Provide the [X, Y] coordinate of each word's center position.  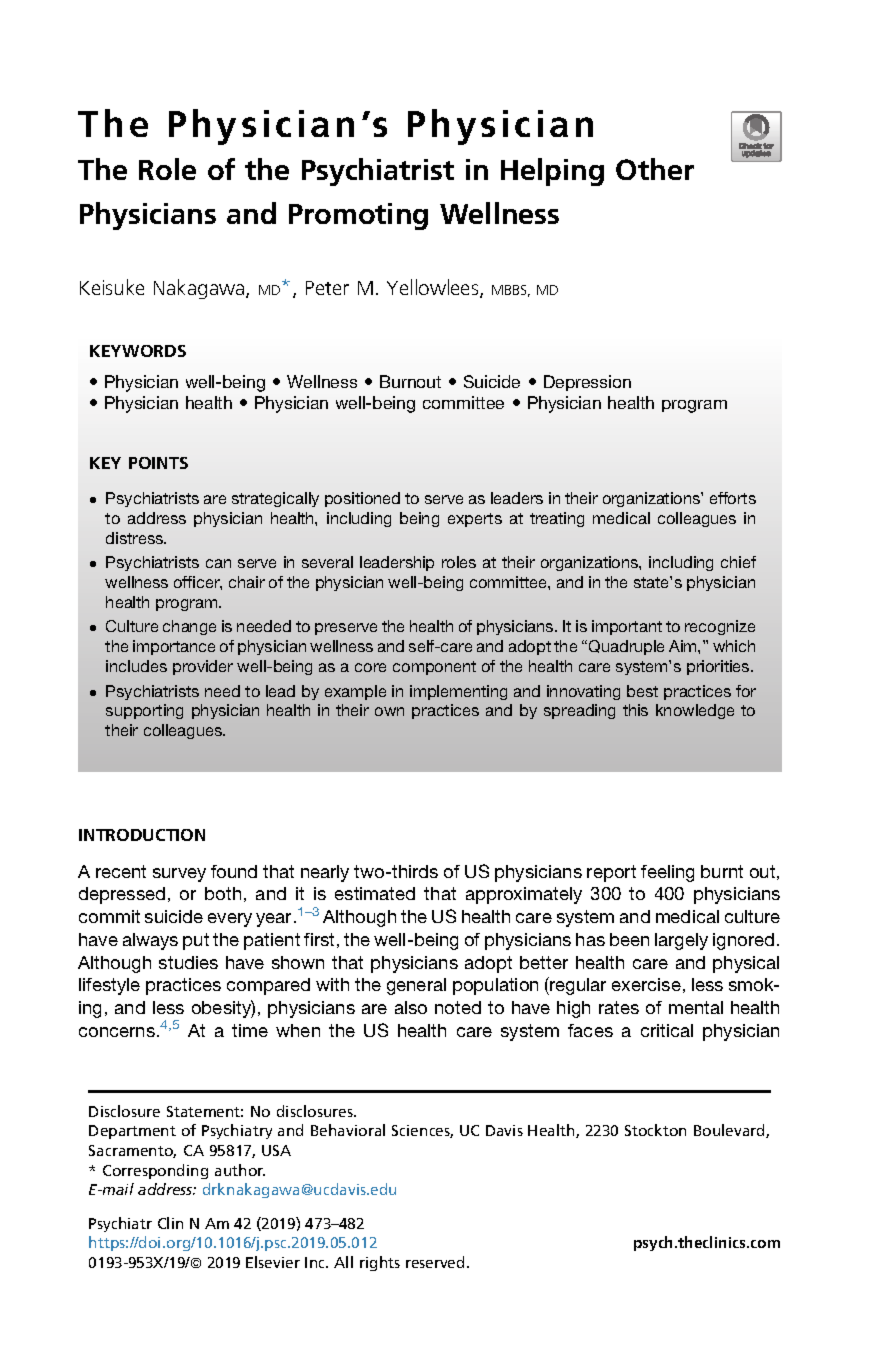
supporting [144, 711]
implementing [458, 692]
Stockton [655, 1130]
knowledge [695, 711]
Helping [552, 172]
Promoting [358, 216]
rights [380, 1263]
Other [655, 169]
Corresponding [155, 1171]
